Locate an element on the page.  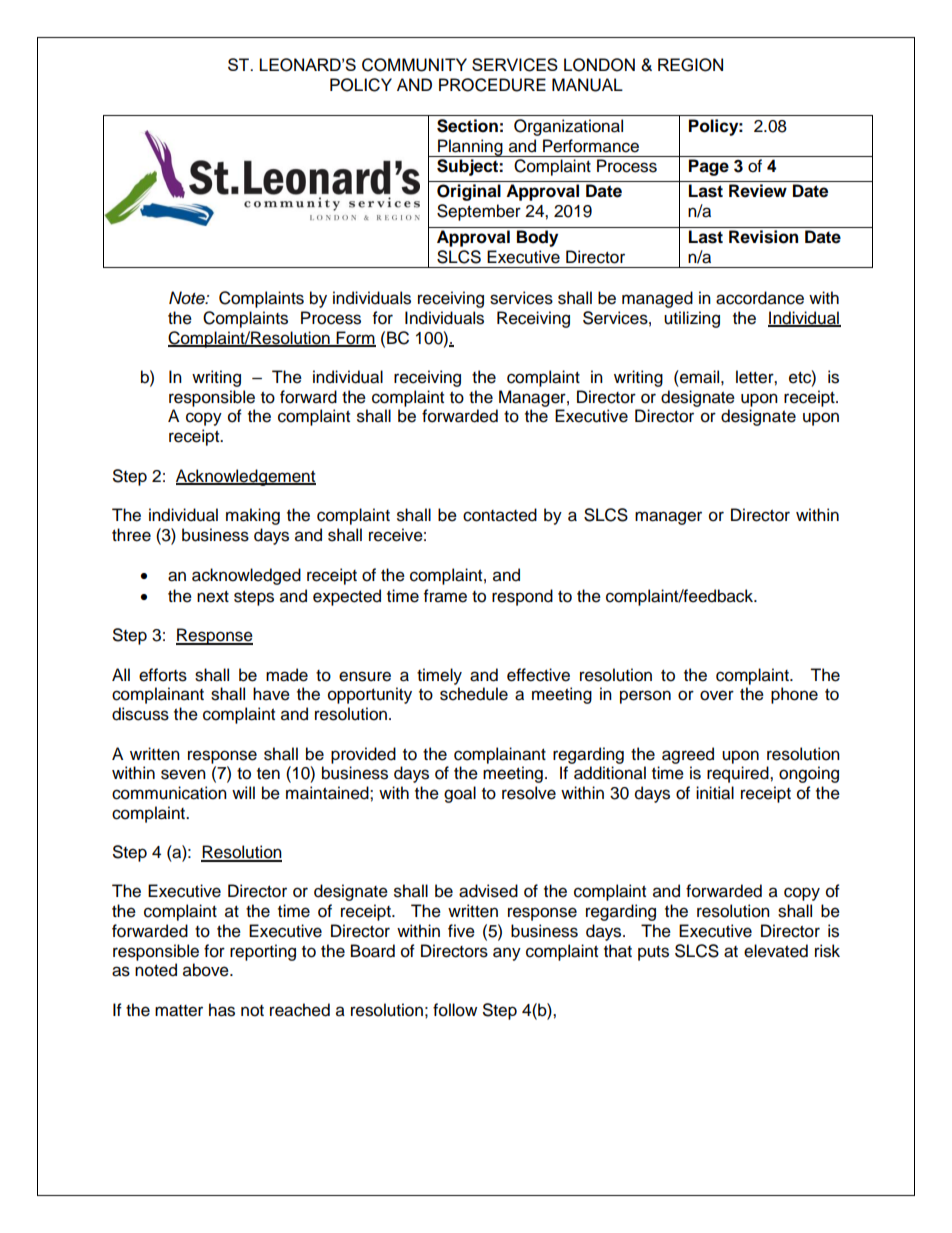
contacted is located at coordinates (500, 515).
